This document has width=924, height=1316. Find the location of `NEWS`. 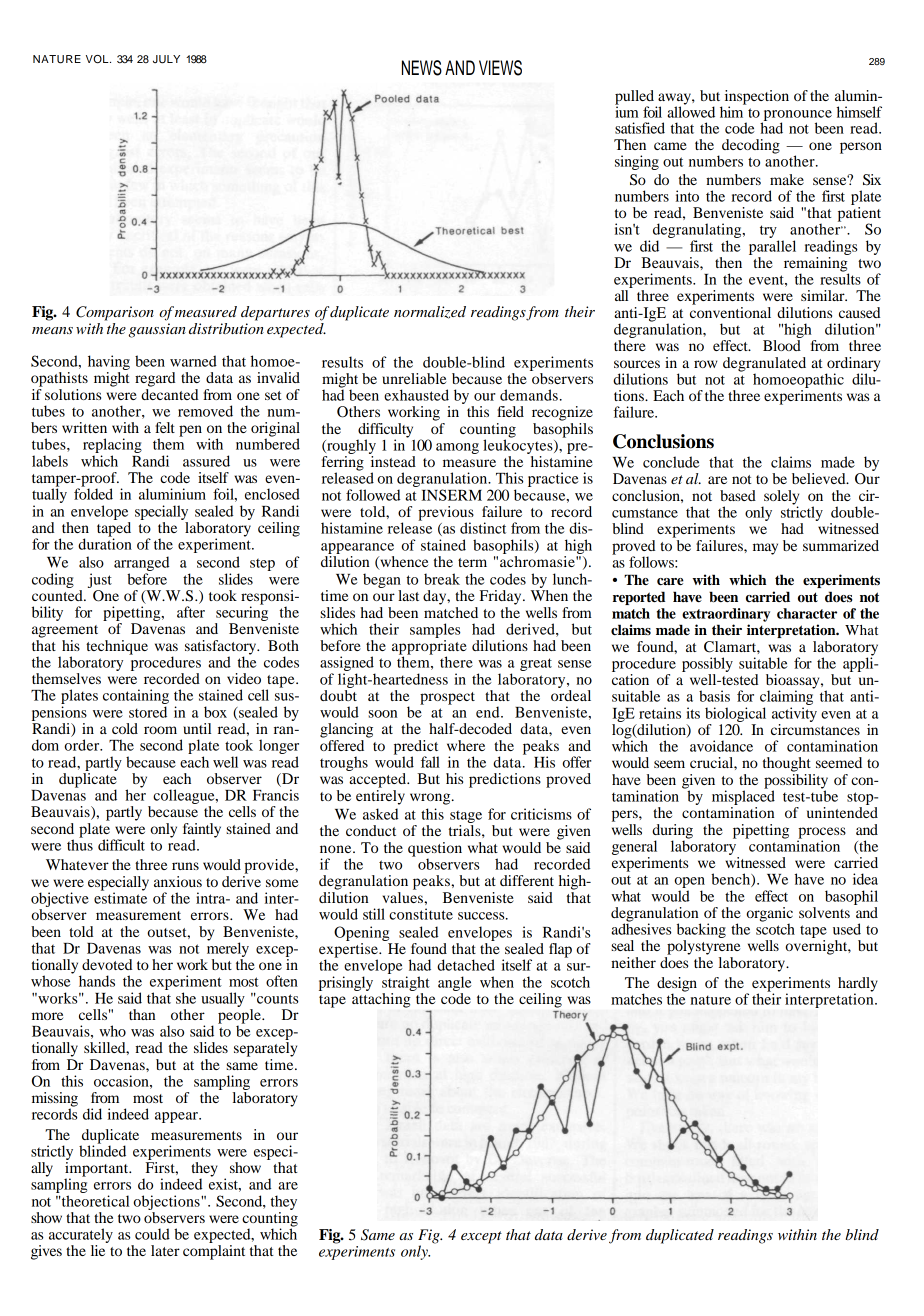

NEWS is located at coordinates (422, 68).
